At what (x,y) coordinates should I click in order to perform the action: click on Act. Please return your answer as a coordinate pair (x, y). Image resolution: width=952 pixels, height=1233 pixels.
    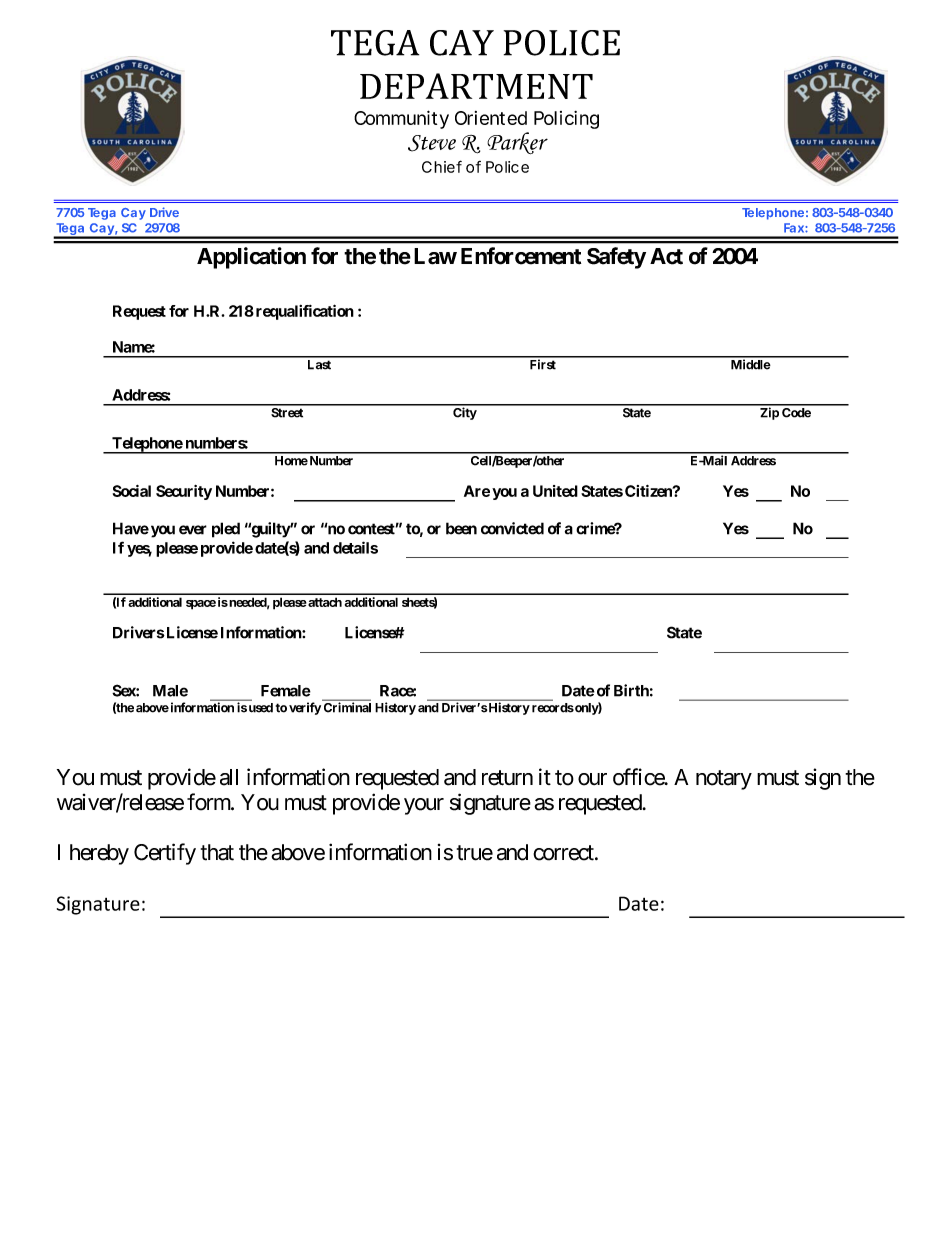
    Looking at the image, I should click on (666, 256).
